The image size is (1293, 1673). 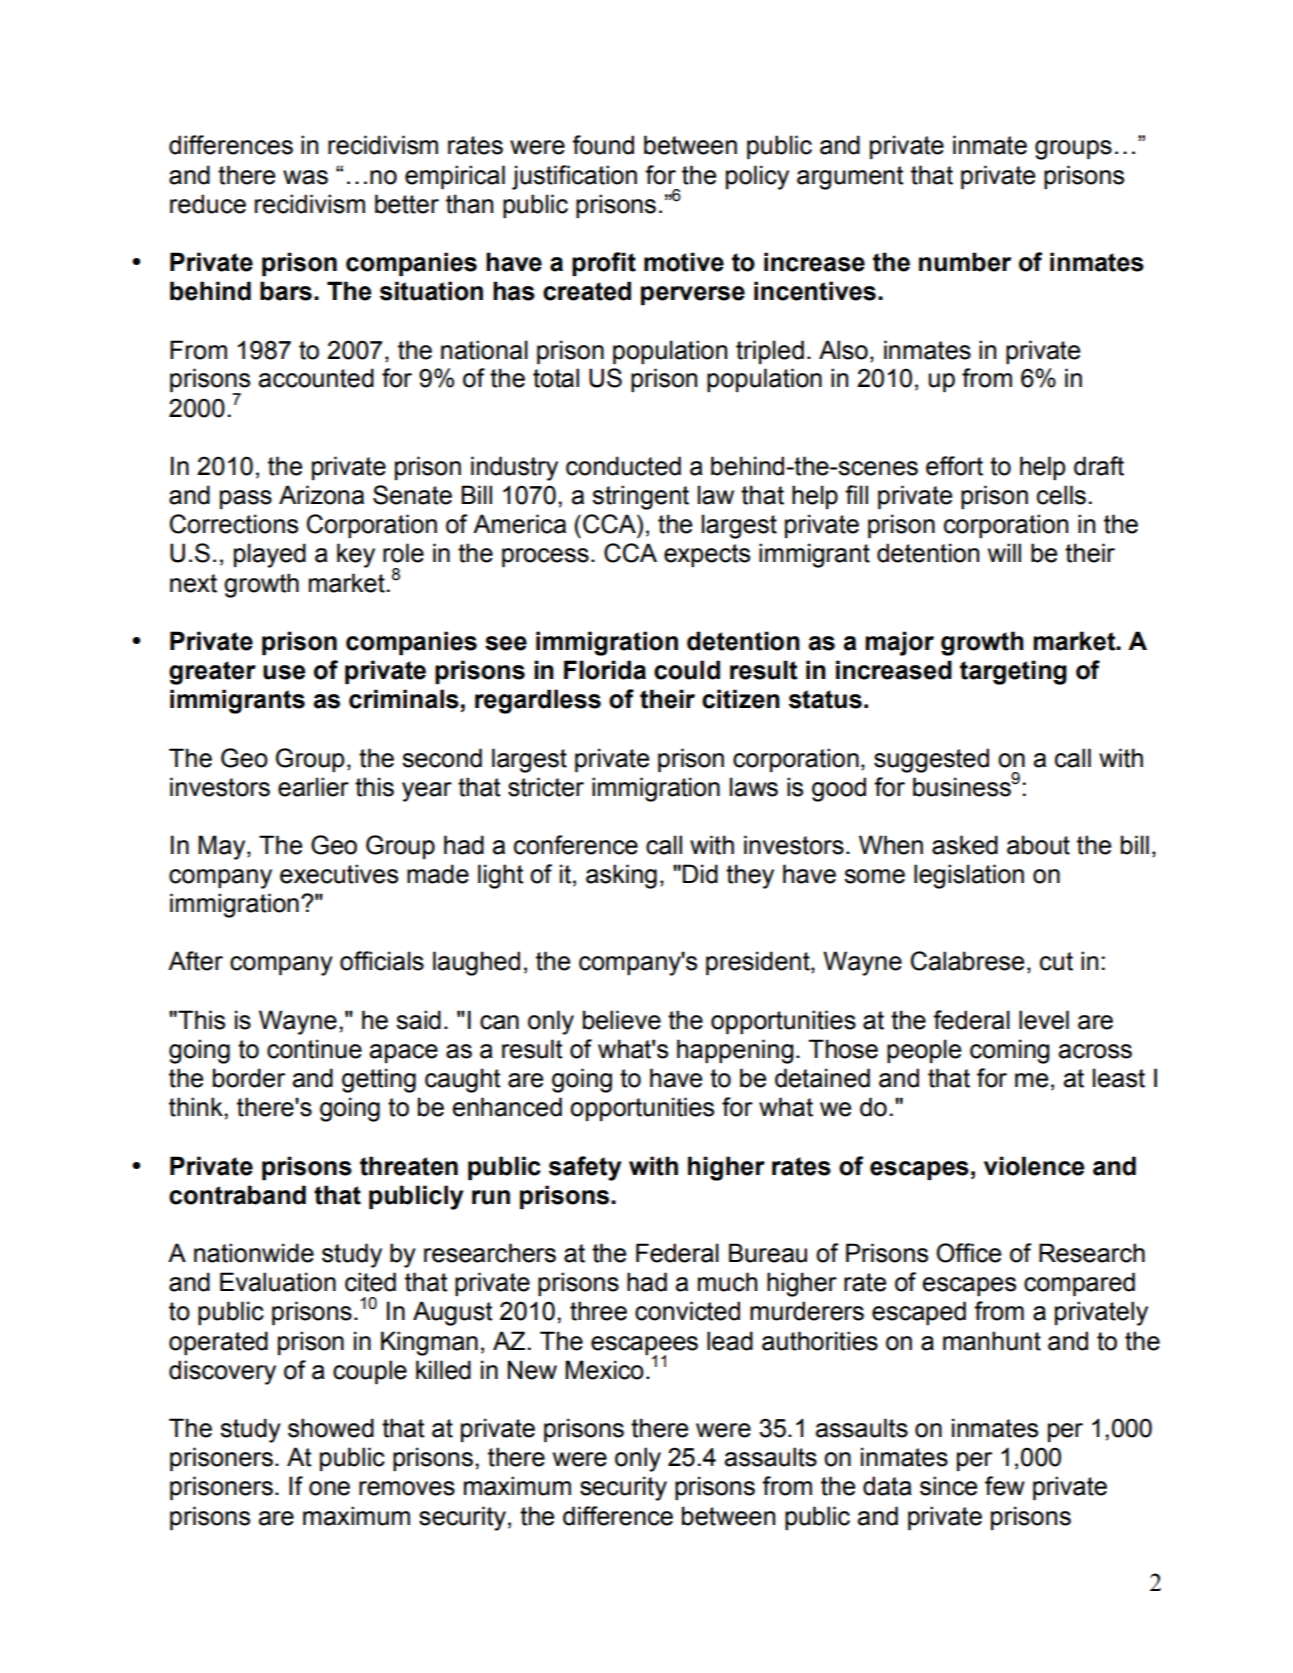 What do you see at coordinates (576, 845) in the image?
I see `conference` at bounding box center [576, 845].
